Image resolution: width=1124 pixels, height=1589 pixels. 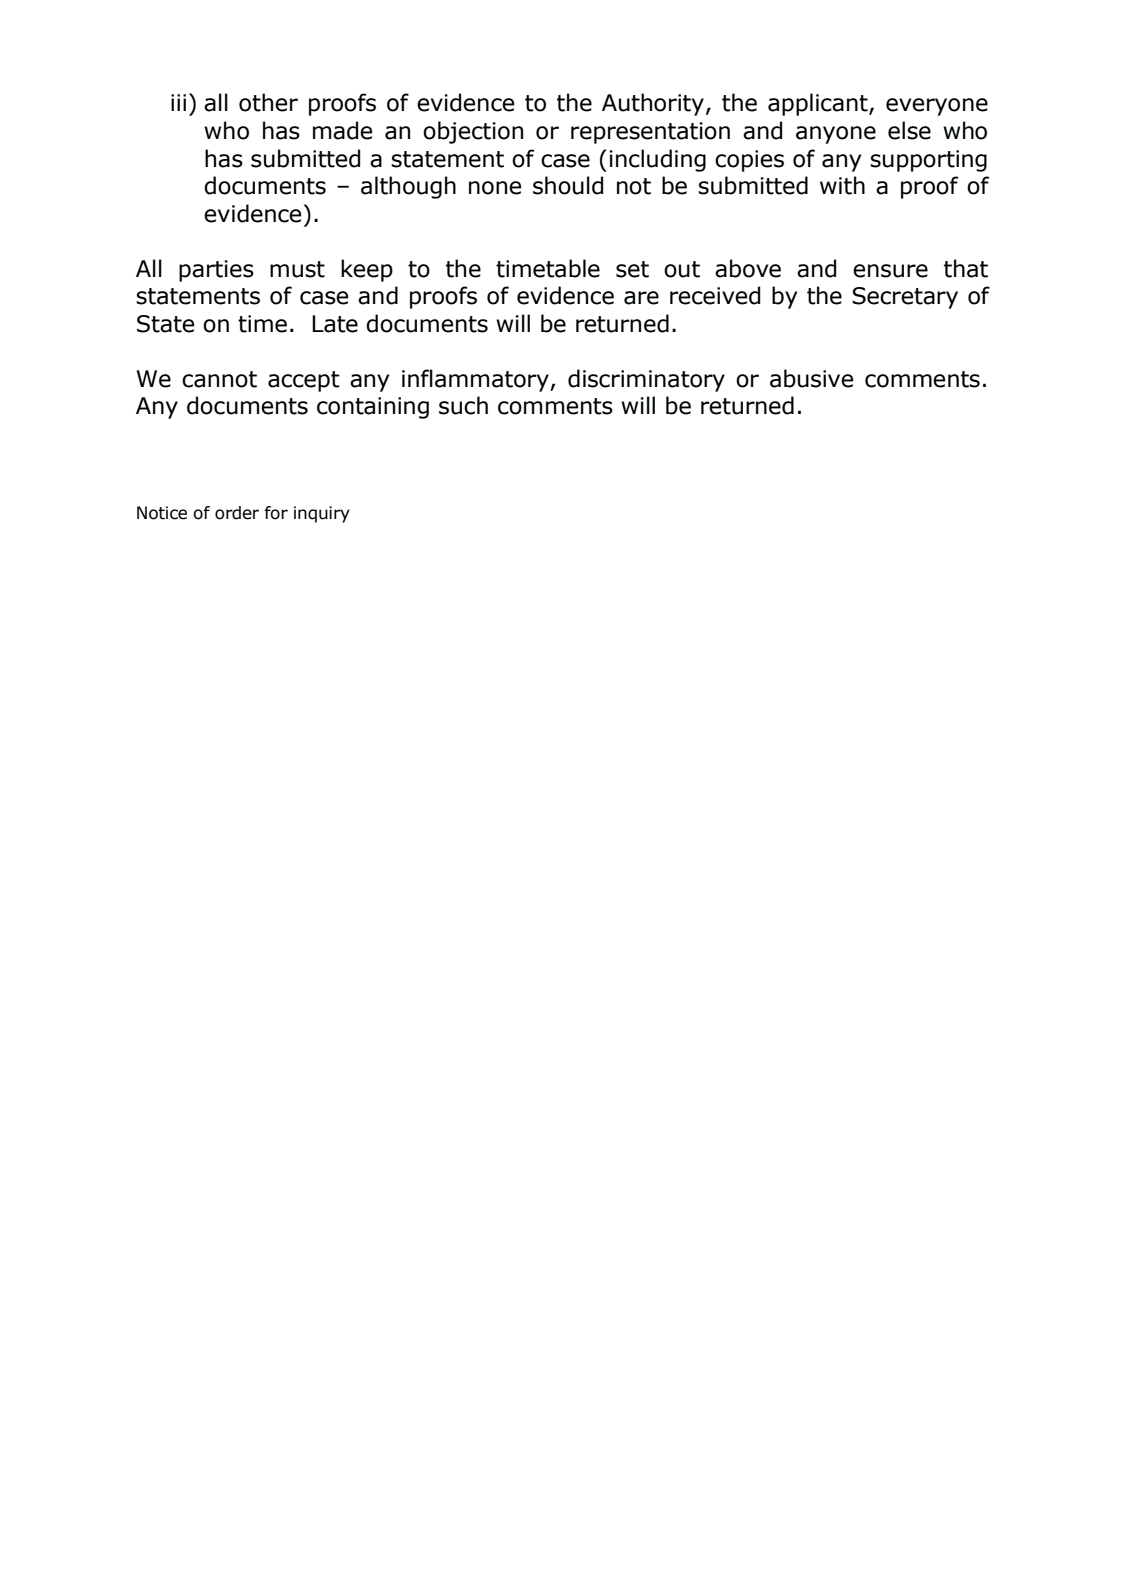 I want to click on for, so click(x=276, y=513).
